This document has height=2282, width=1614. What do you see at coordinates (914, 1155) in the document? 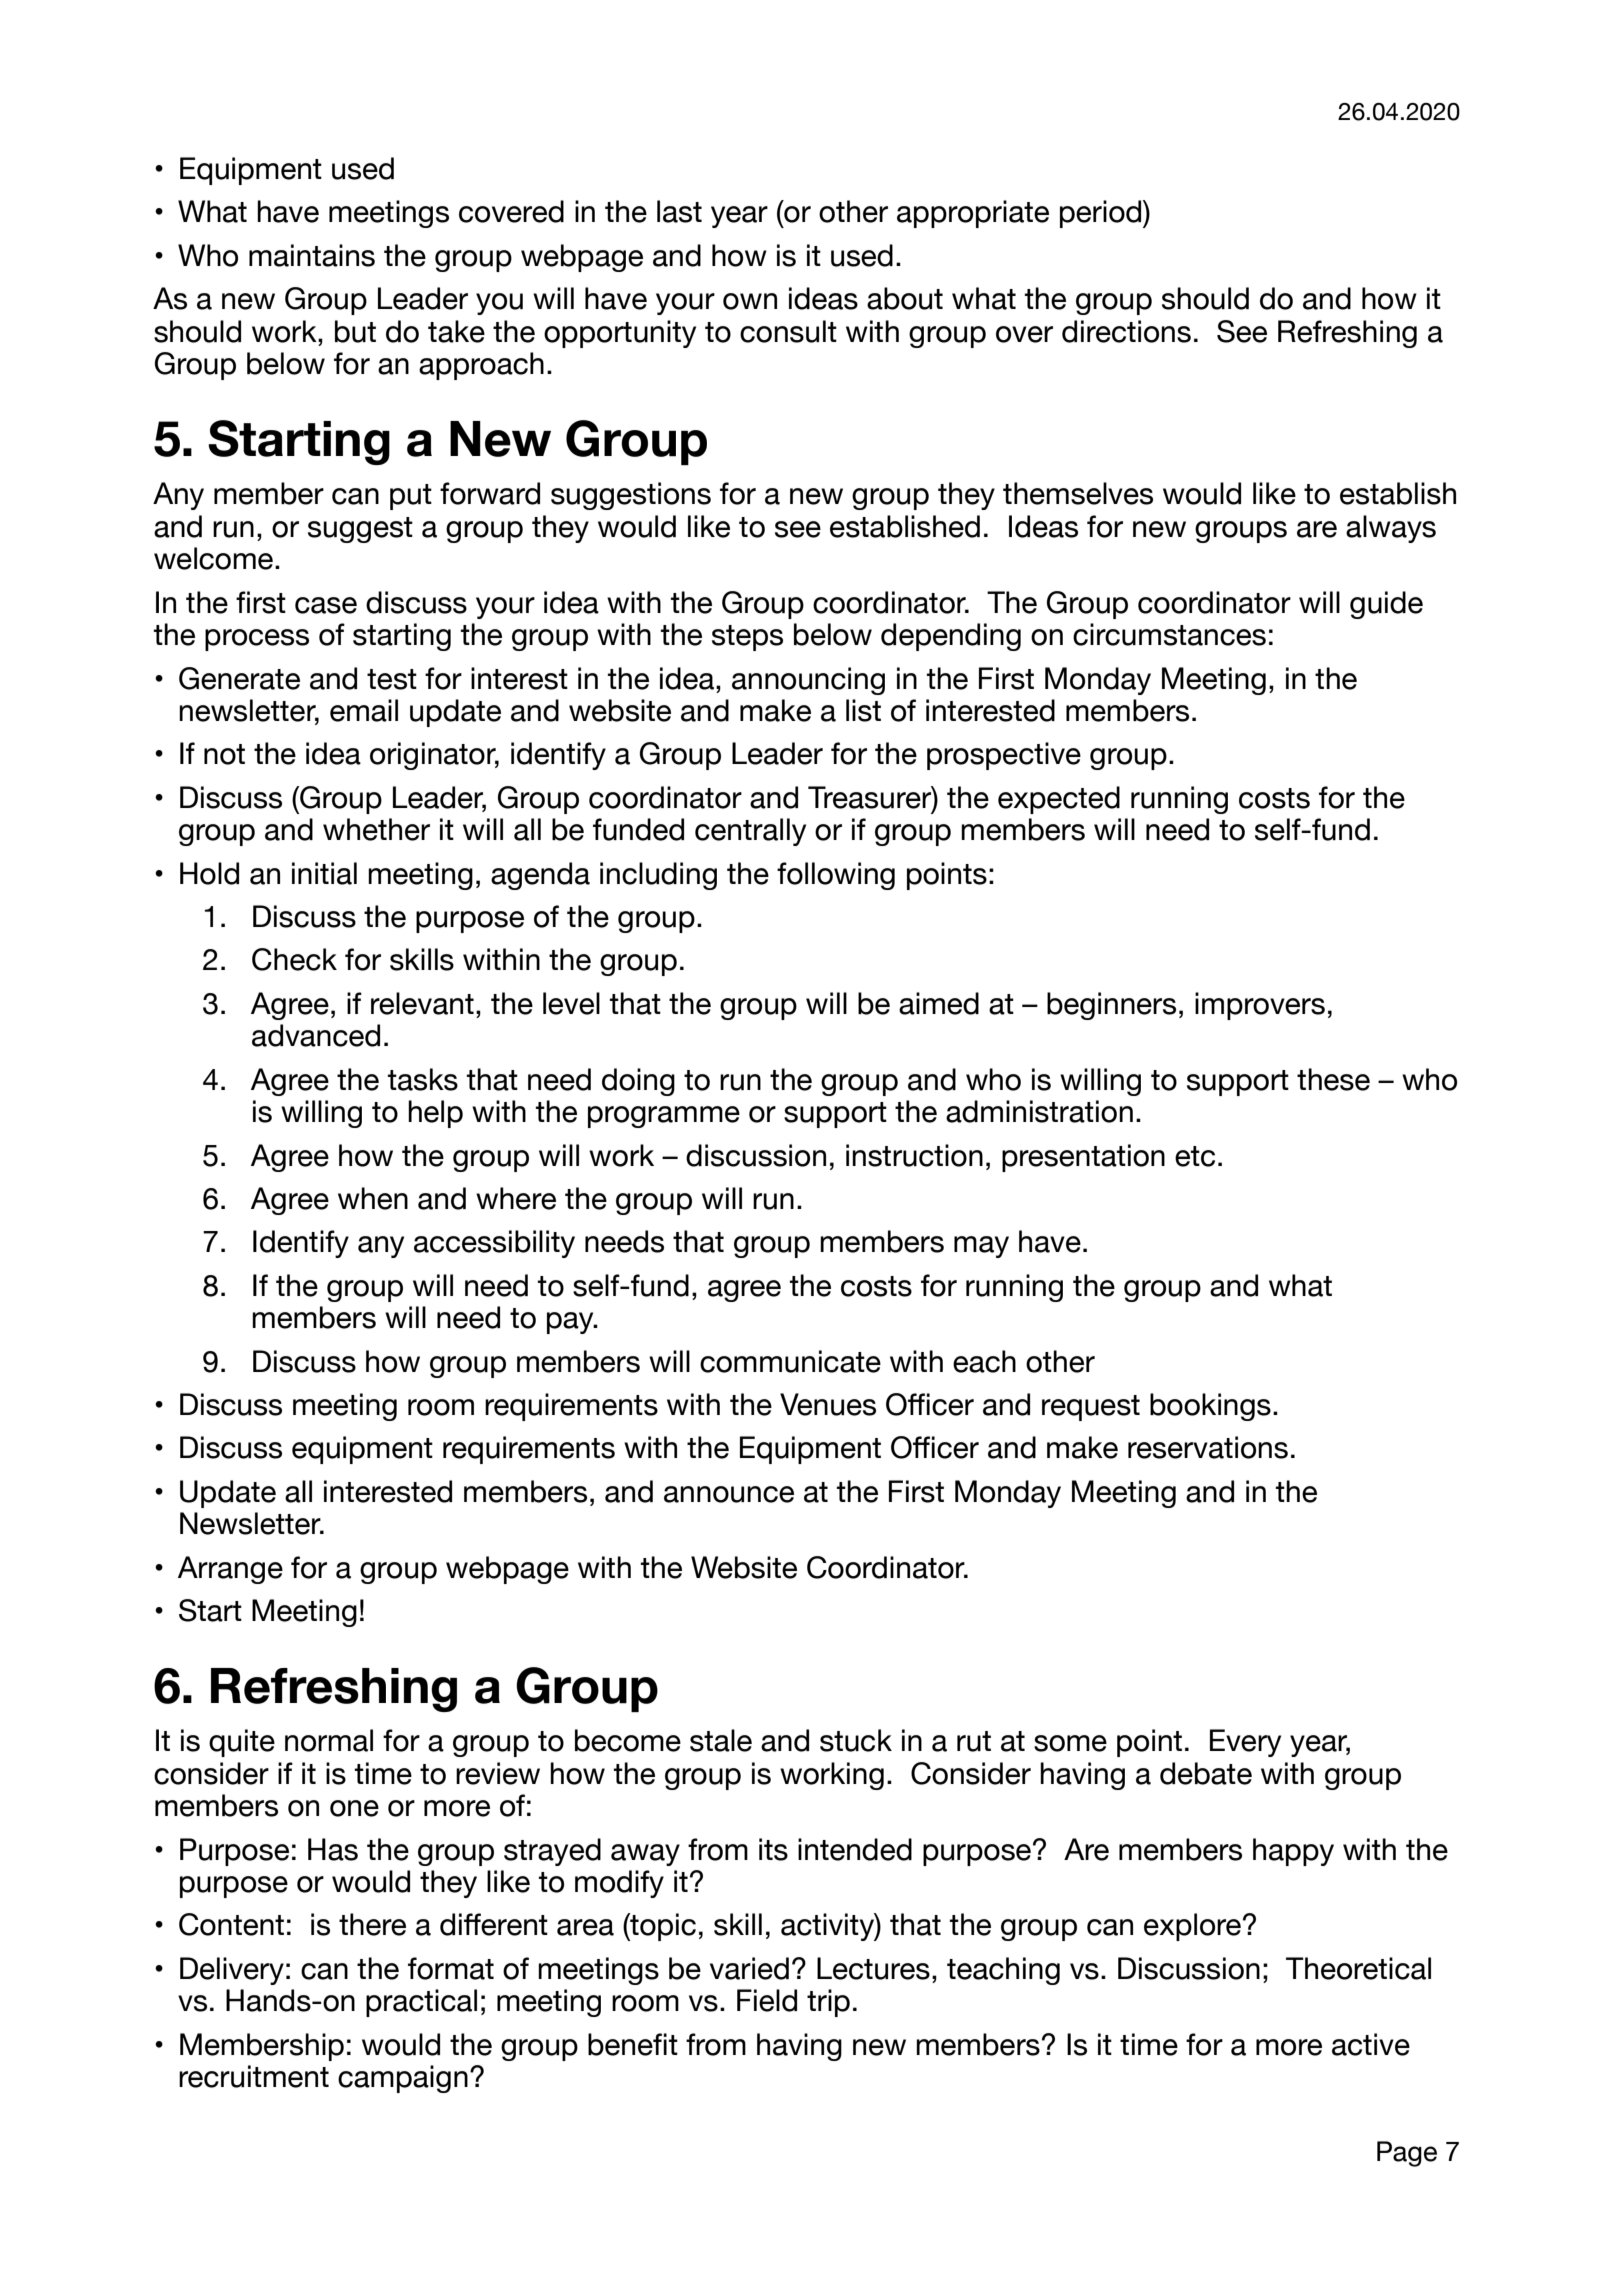
I see `instruction` at bounding box center [914, 1155].
